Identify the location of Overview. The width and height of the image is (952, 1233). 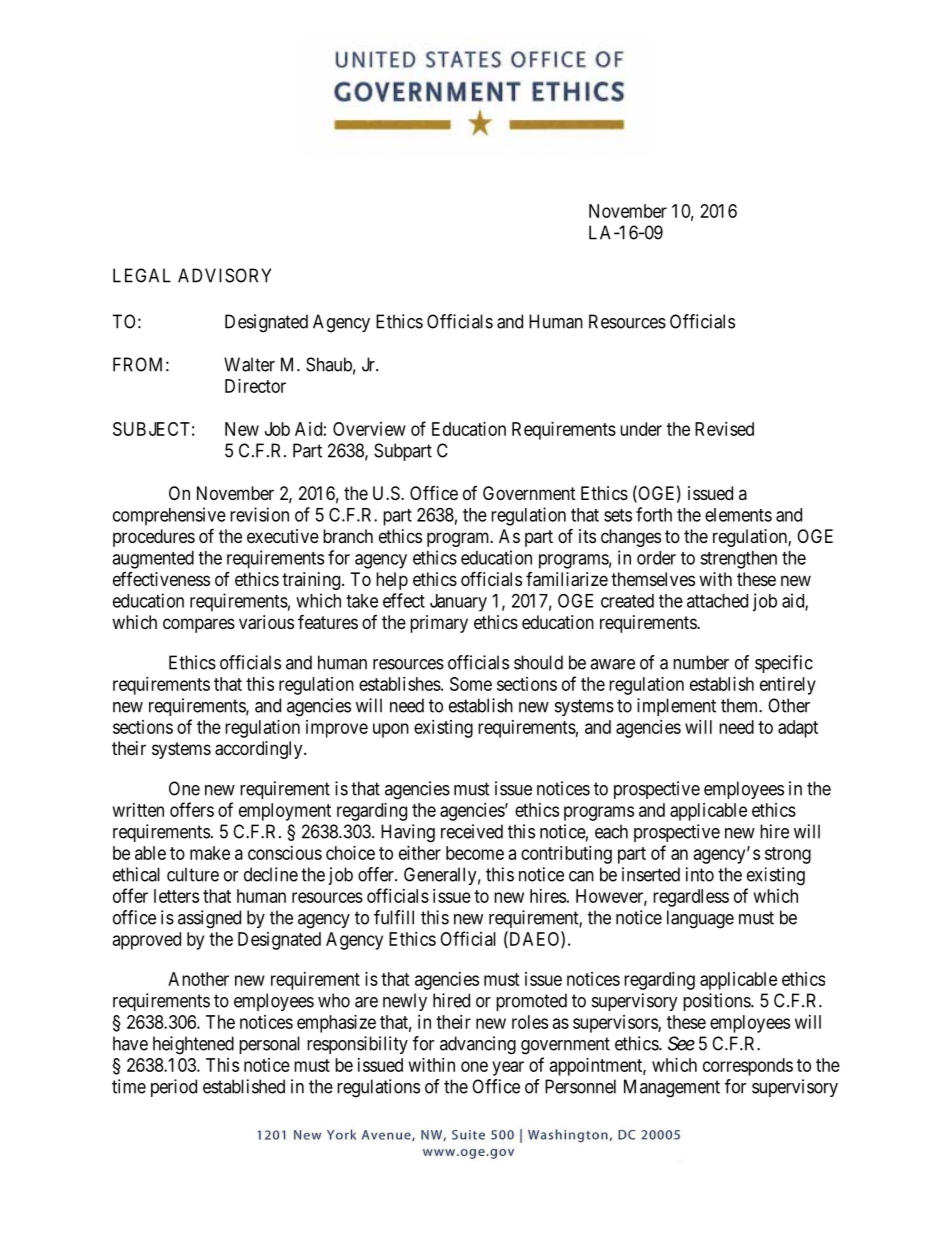
(369, 429).
